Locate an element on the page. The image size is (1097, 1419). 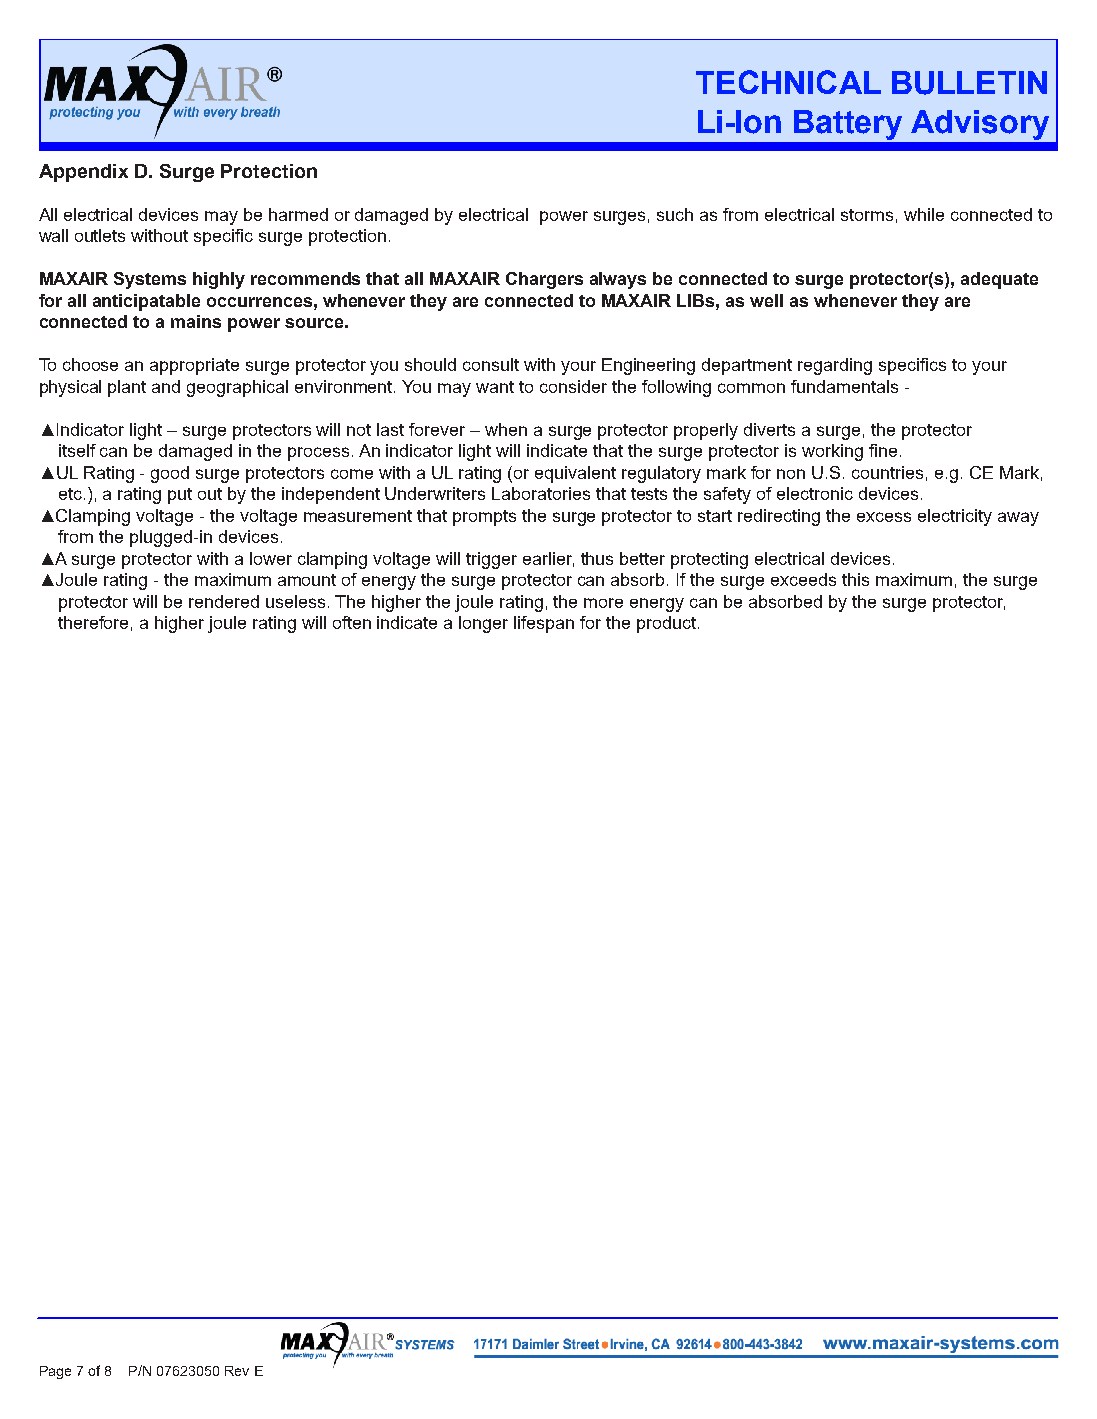
such is located at coordinates (675, 214).
